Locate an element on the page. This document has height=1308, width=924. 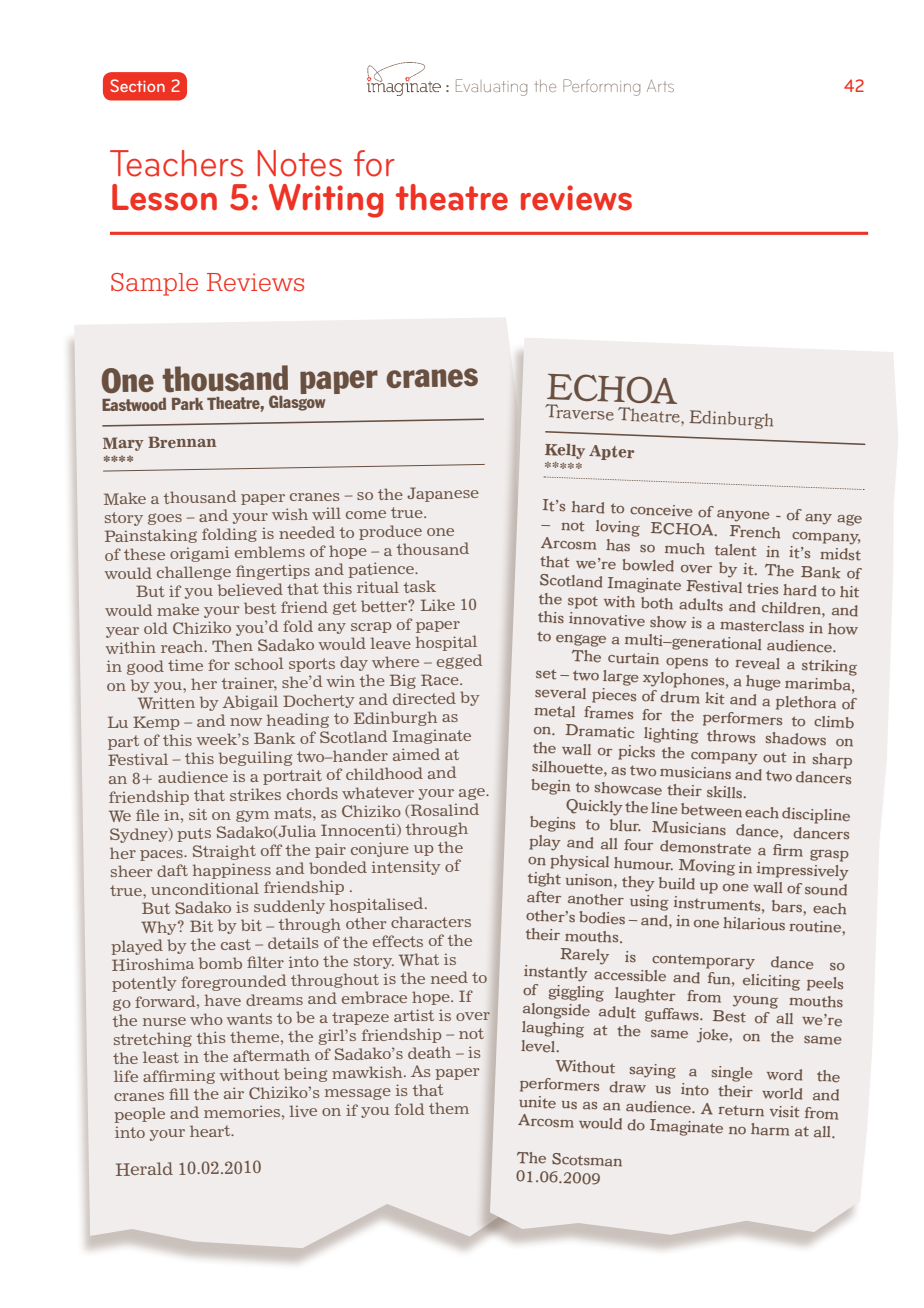
Japanese is located at coordinates (443, 494).
